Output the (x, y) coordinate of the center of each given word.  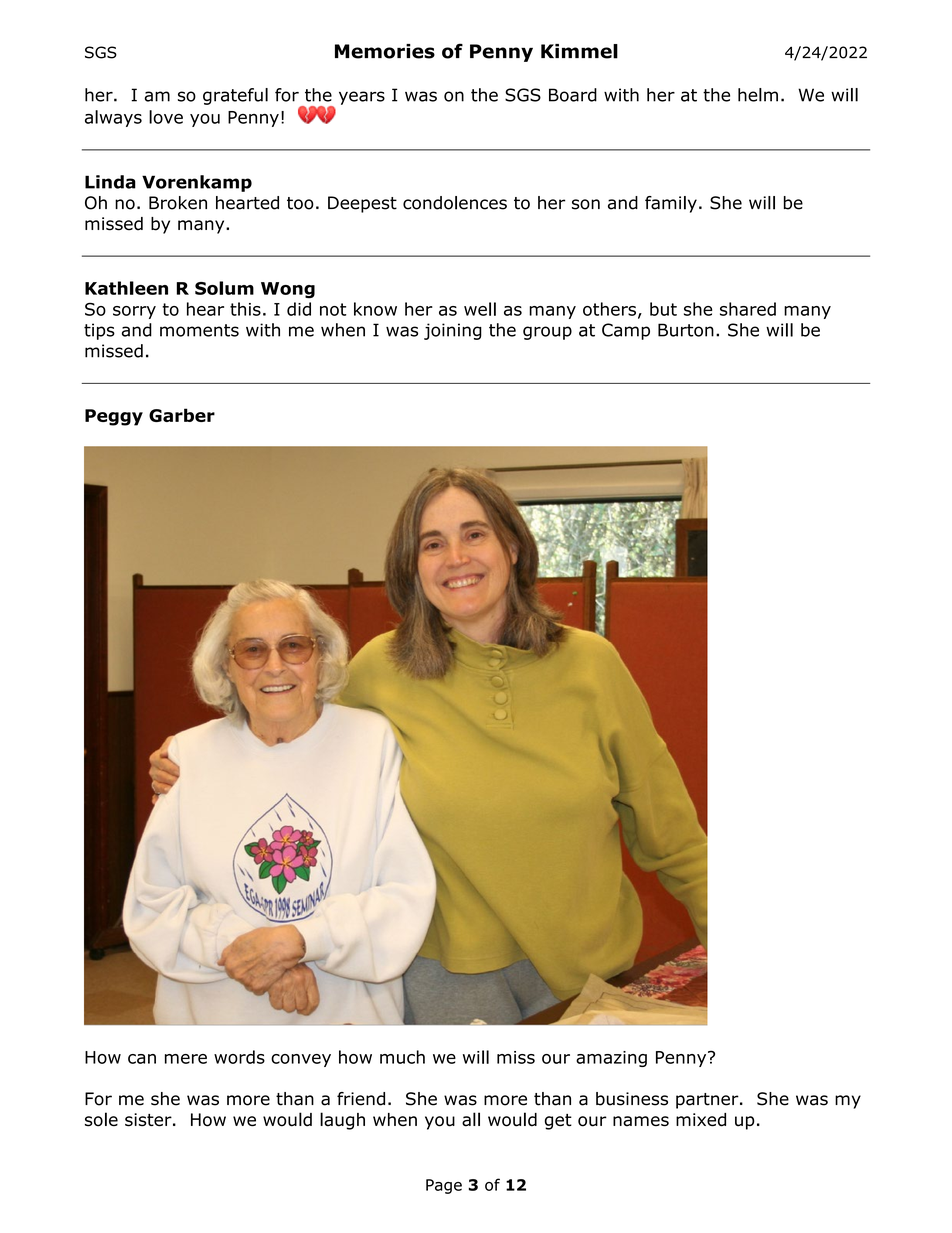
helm (758, 95)
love (166, 117)
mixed (701, 1120)
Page (444, 1186)
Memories (385, 51)
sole (101, 1119)
